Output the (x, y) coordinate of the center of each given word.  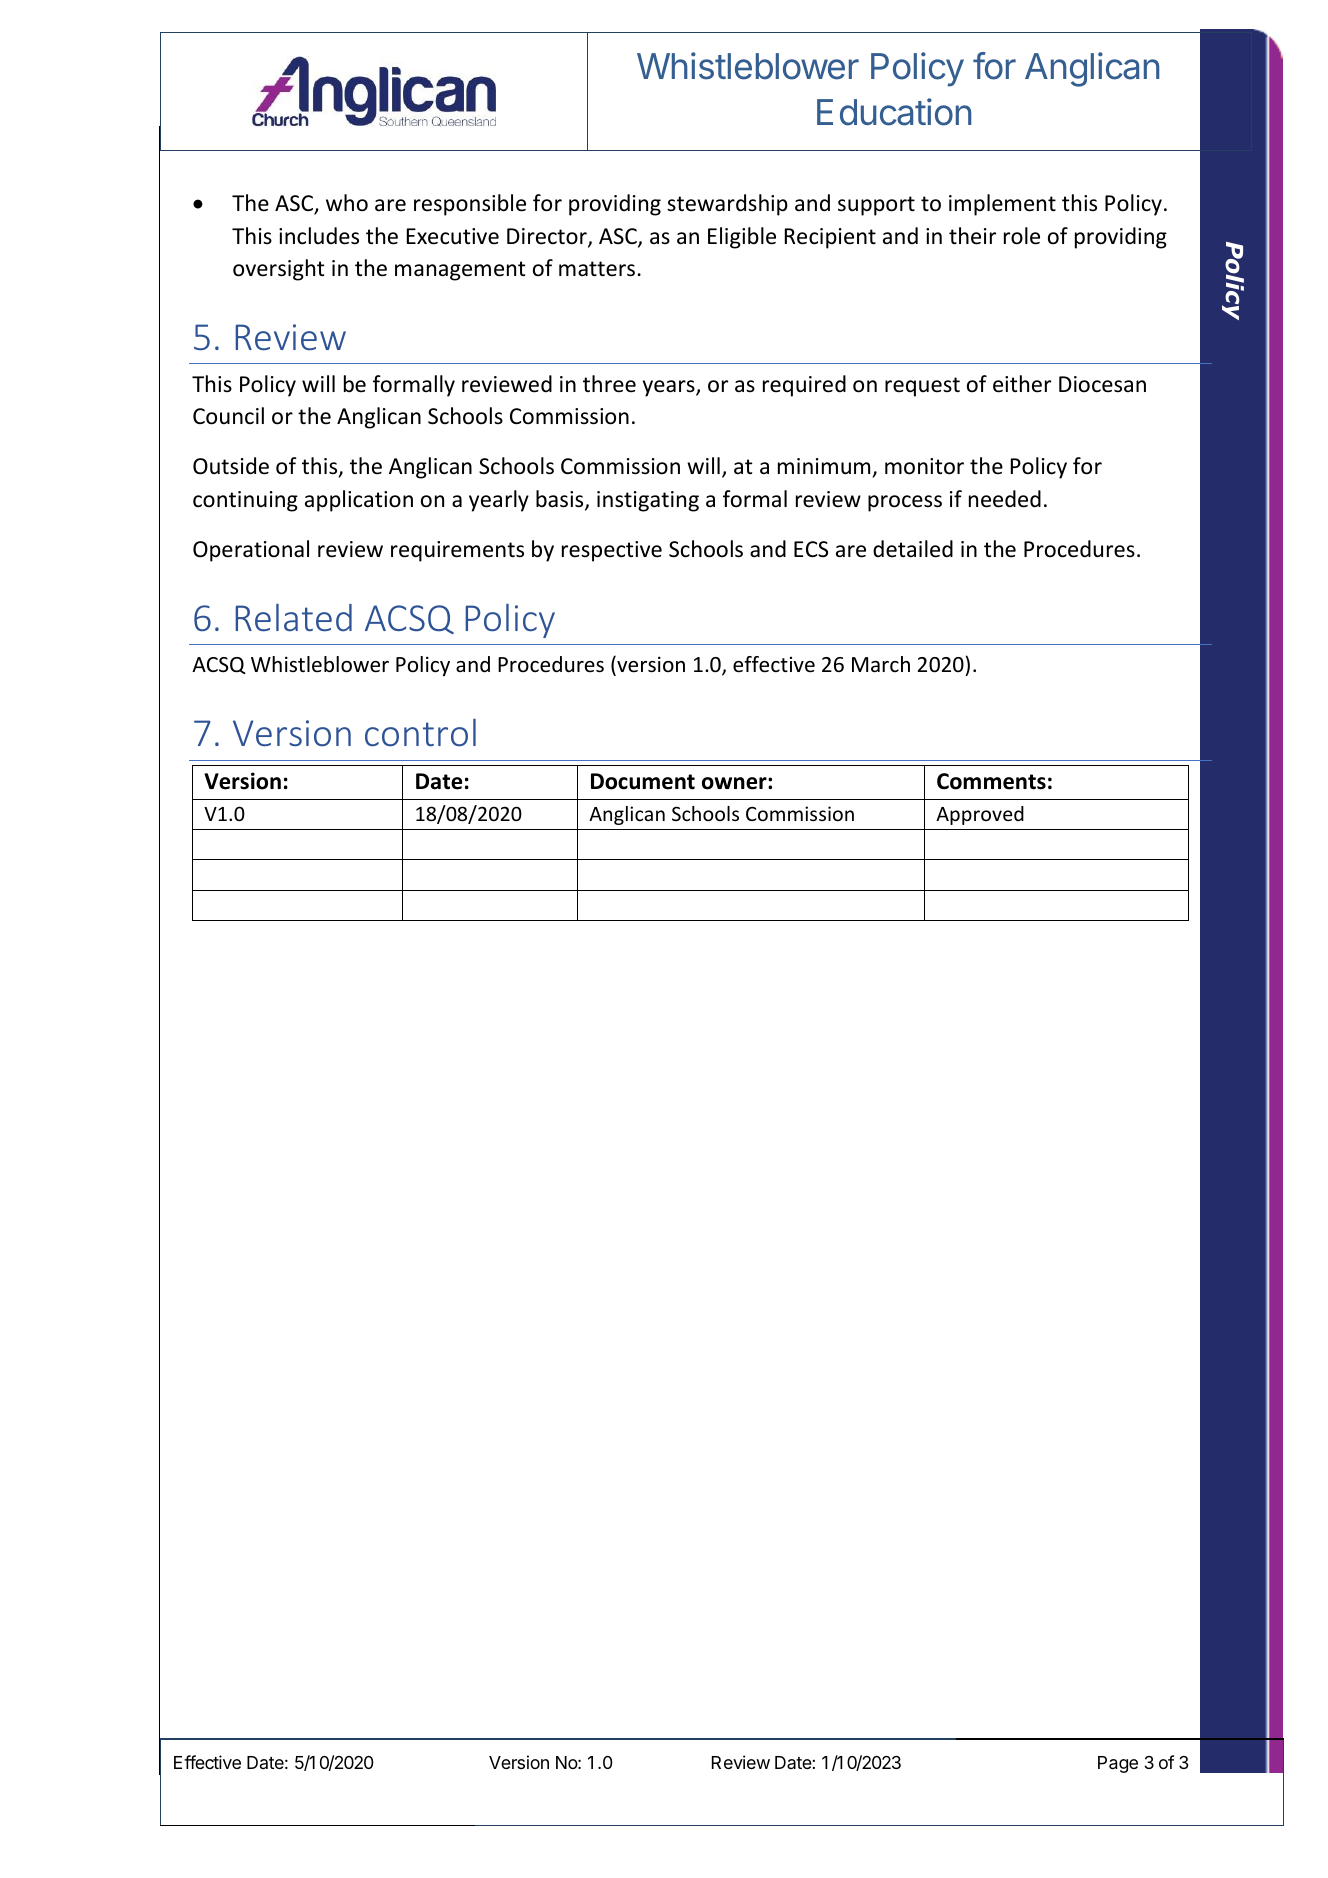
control (420, 732)
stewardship (727, 205)
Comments (991, 781)
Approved (980, 815)
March (881, 664)
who (347, 203)
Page (1118, 1764)
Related (294, 617)
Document (643, 781)
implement (1002, 205)
